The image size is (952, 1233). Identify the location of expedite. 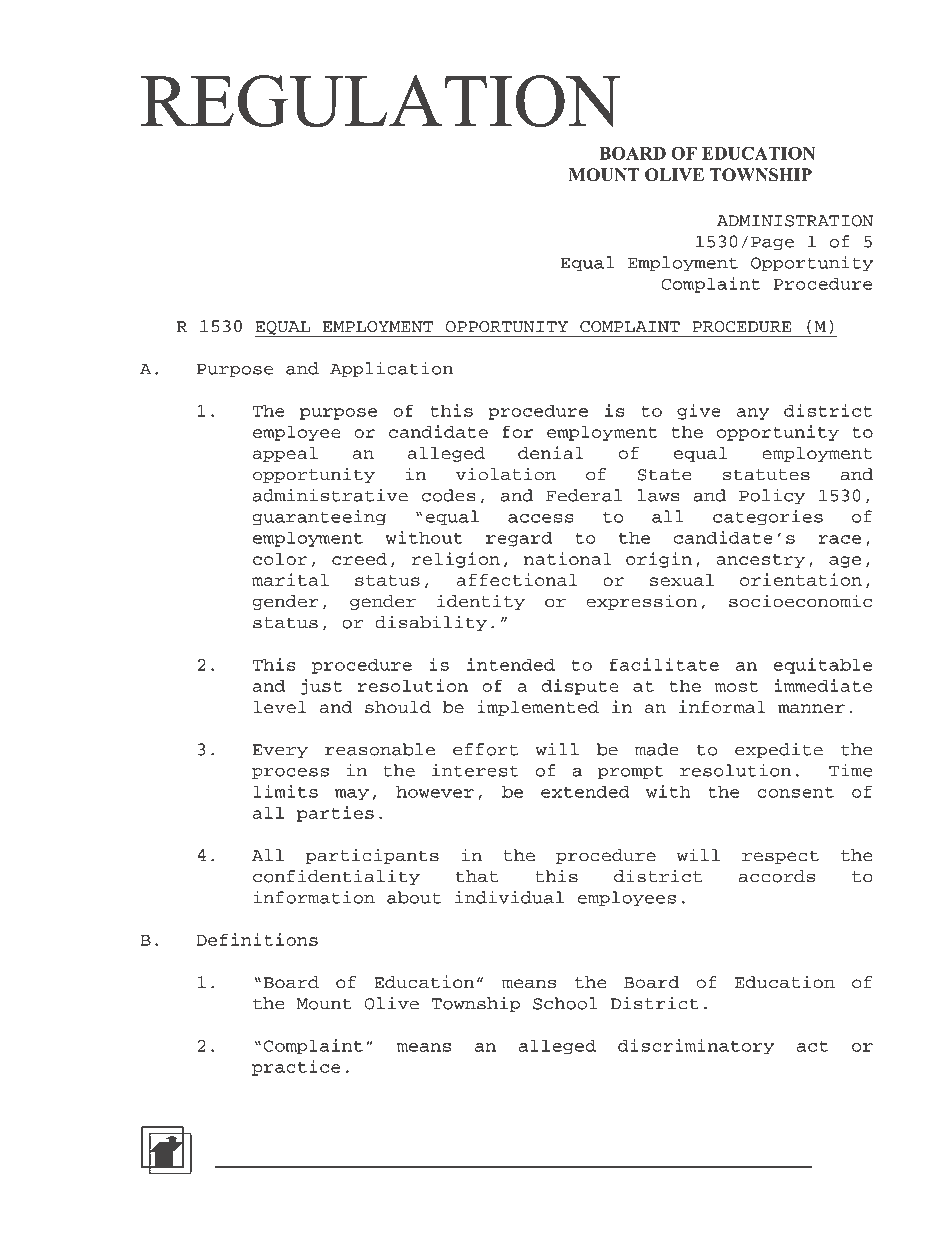
(779, 750).
